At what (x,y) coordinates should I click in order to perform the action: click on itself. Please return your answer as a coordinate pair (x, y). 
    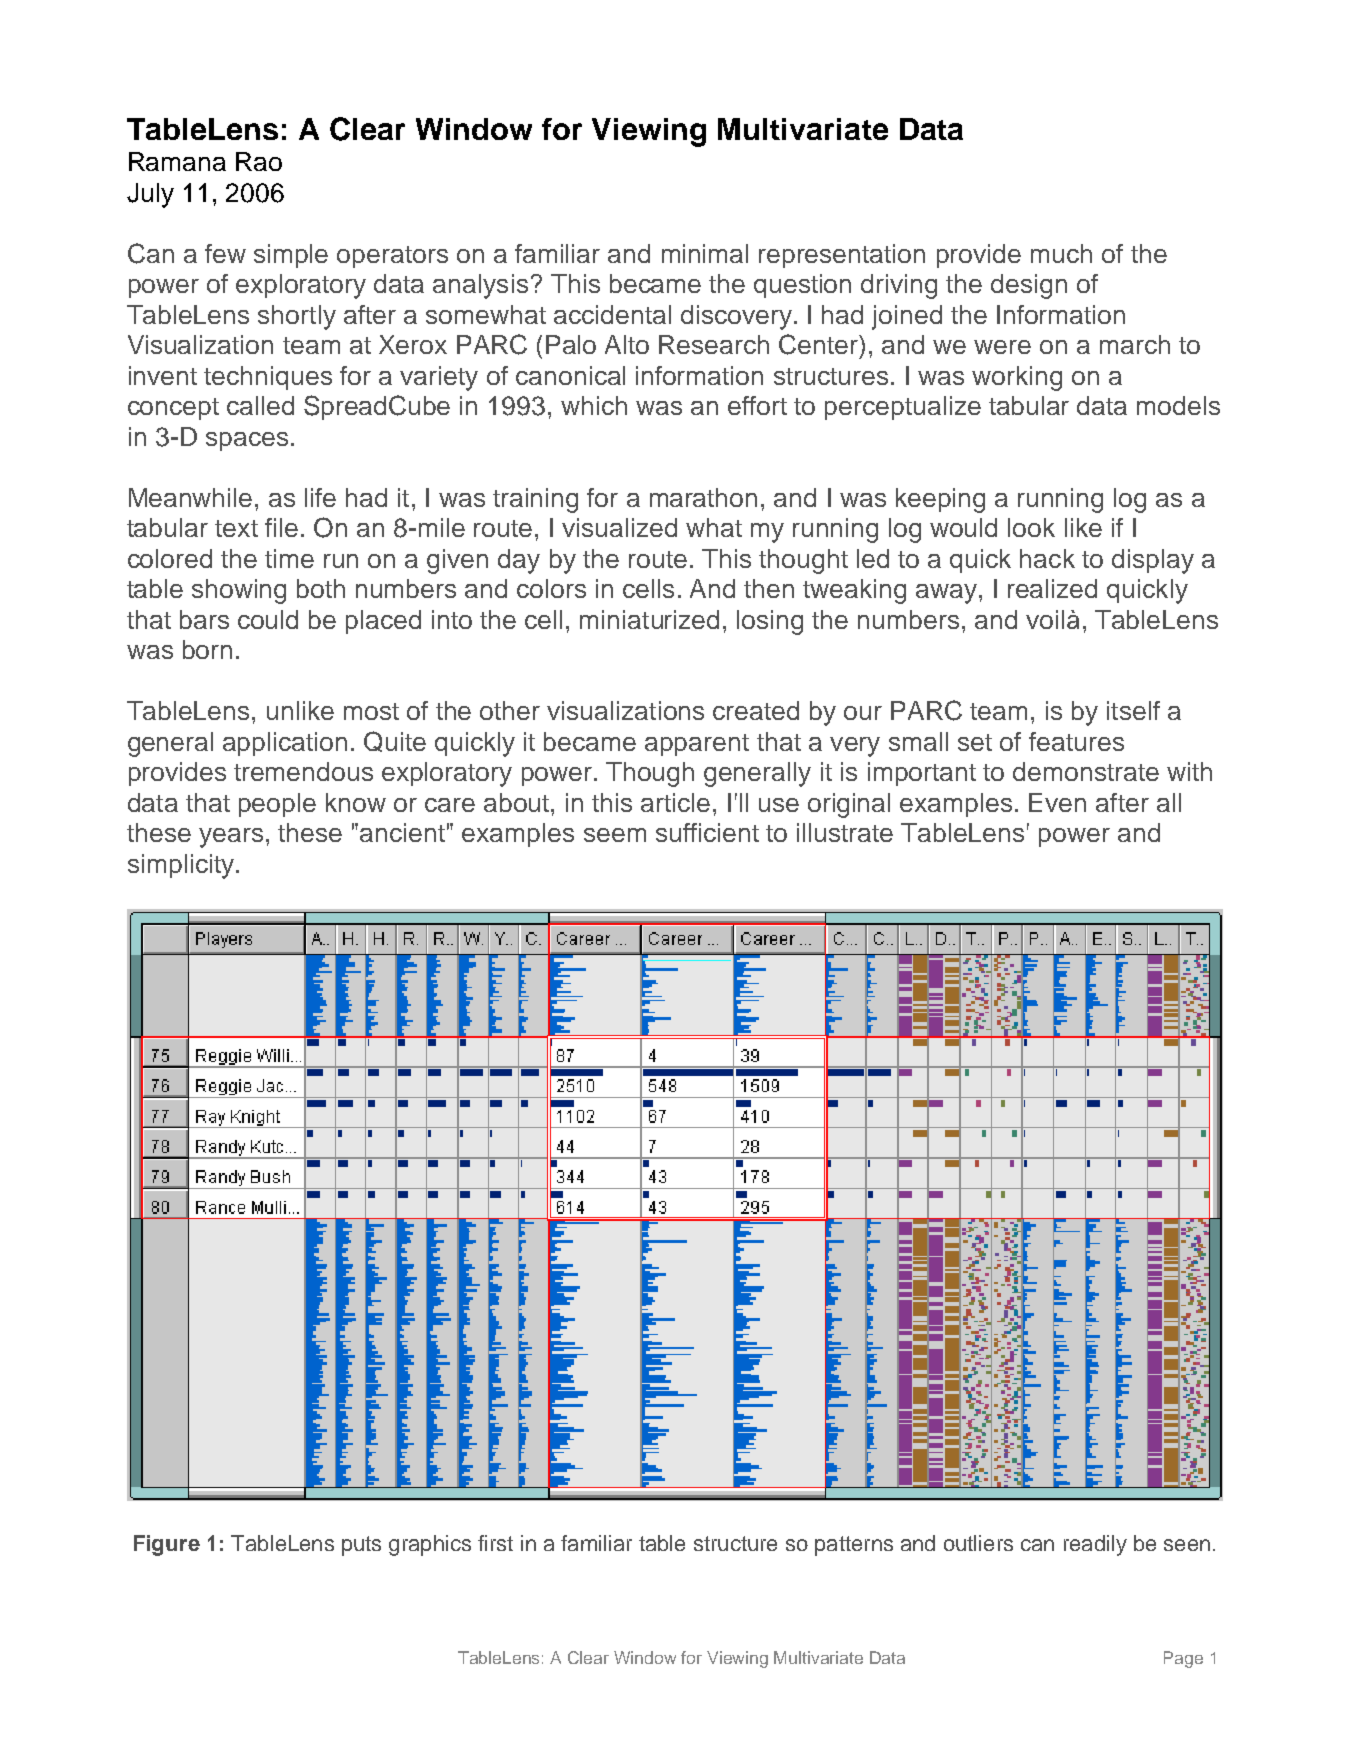
    Looking at the image, I should click on (1133, 710).
